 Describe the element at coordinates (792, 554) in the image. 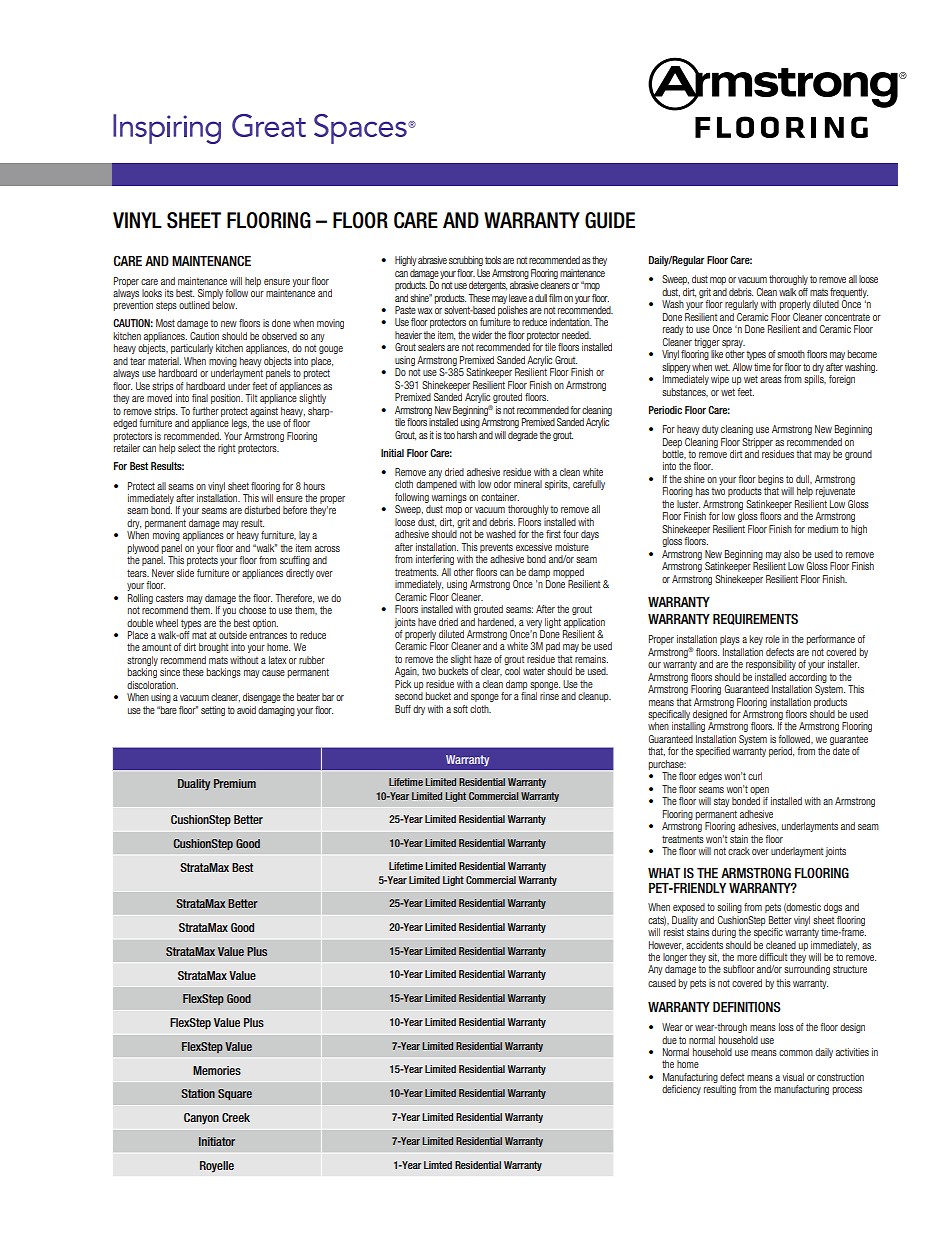

I see `also` at that location.
